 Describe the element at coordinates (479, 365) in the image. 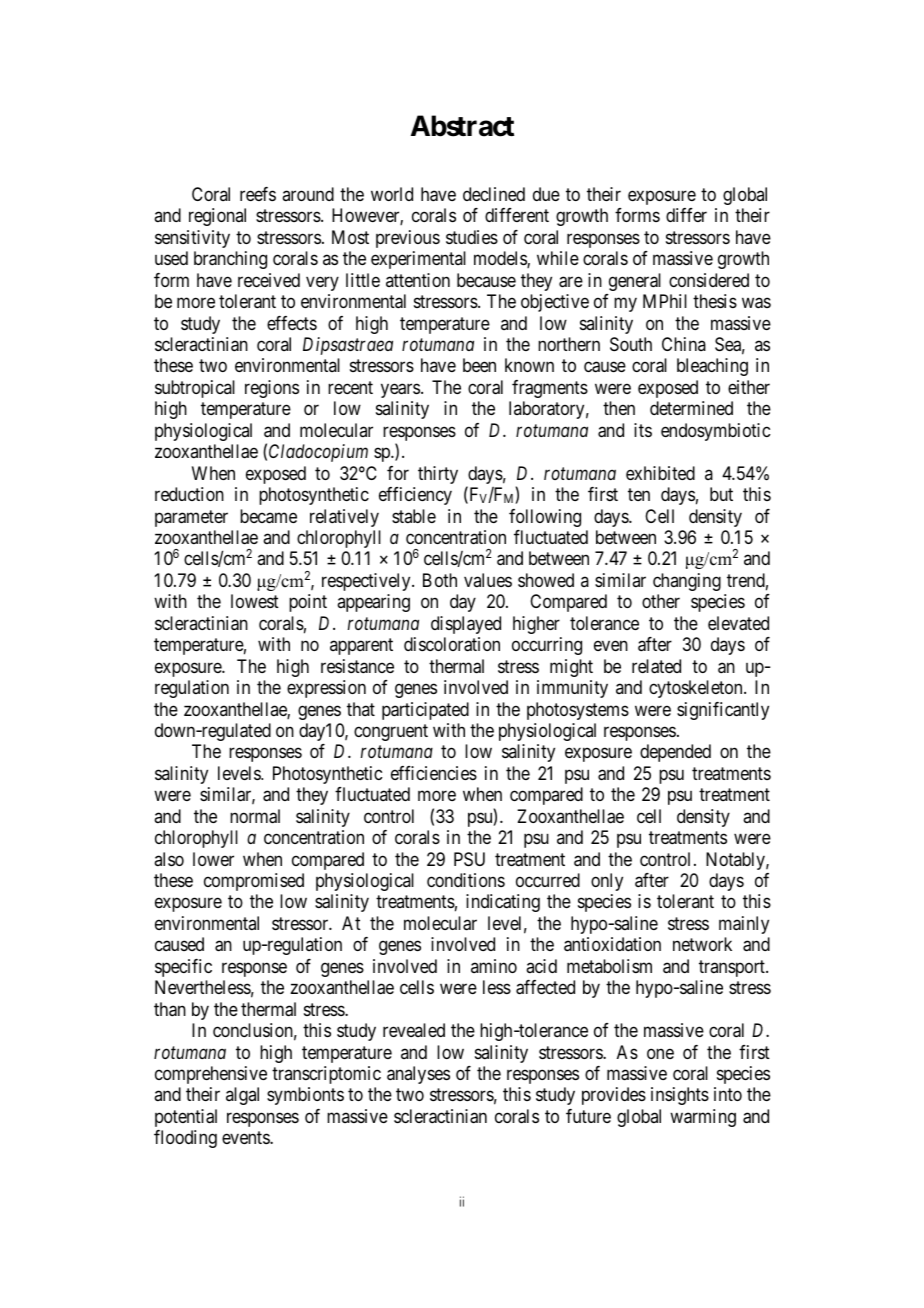

I see `been` at that location.
